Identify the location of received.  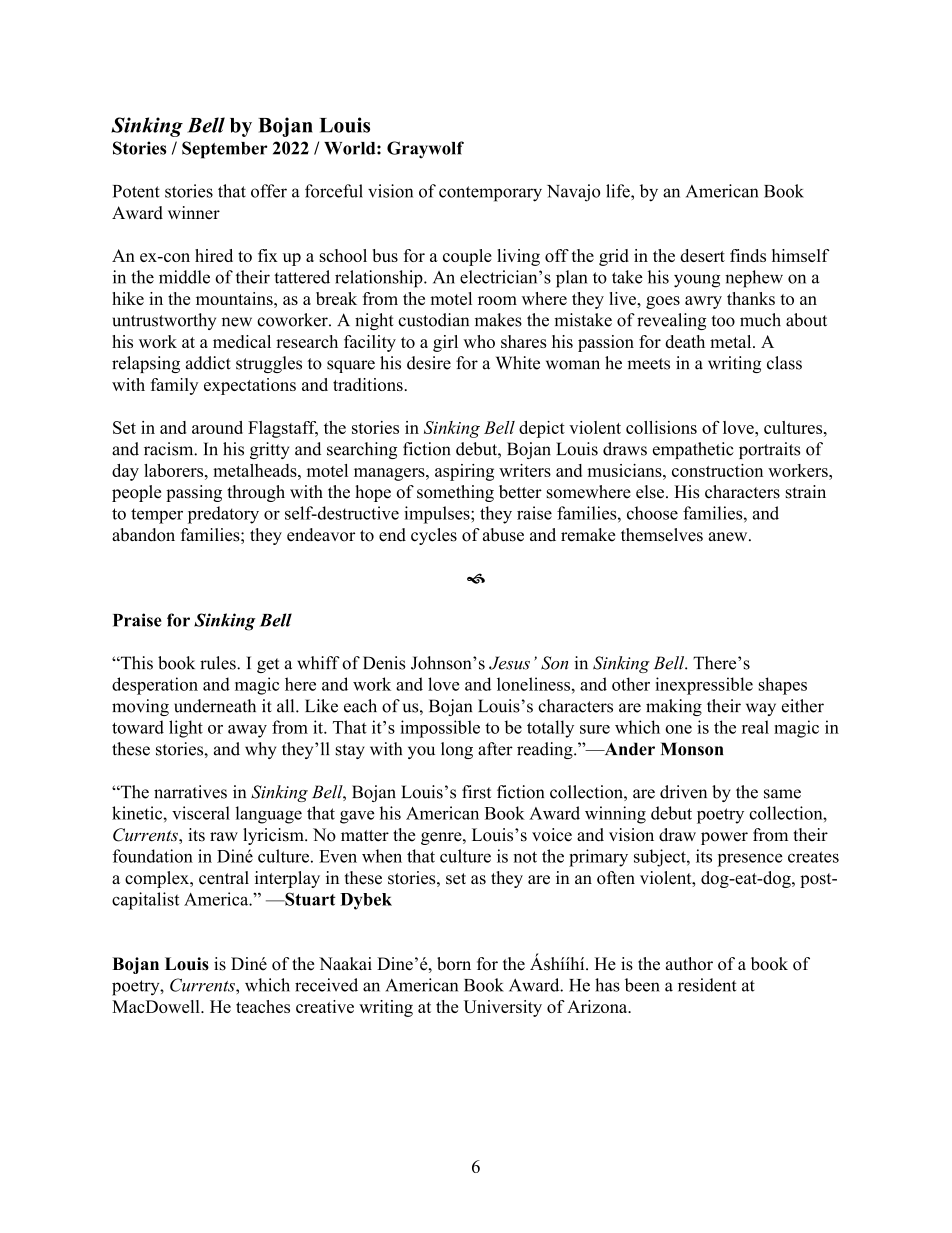
(326, 985).
